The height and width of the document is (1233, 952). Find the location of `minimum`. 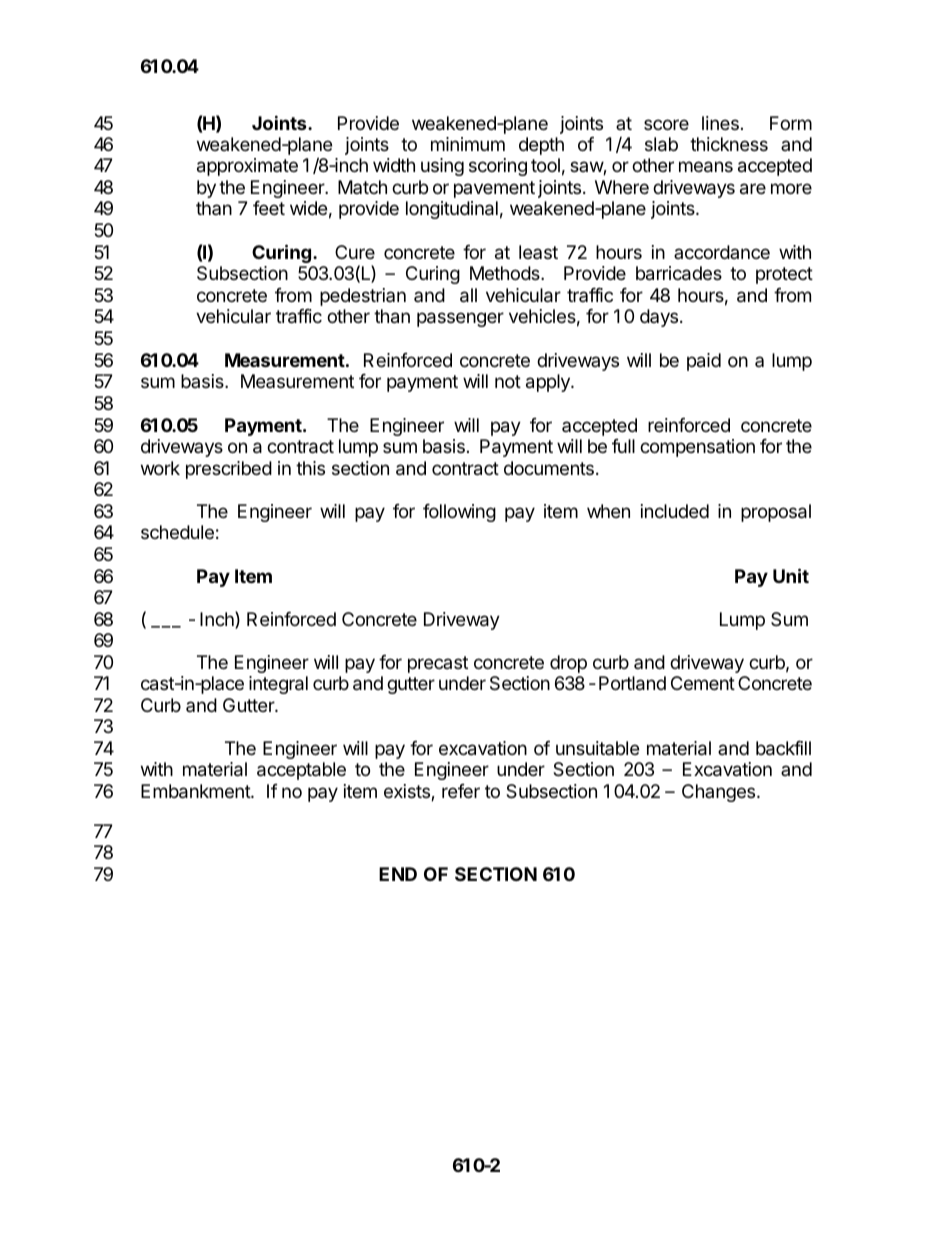

minimum is located at coordinates (468, 144).
